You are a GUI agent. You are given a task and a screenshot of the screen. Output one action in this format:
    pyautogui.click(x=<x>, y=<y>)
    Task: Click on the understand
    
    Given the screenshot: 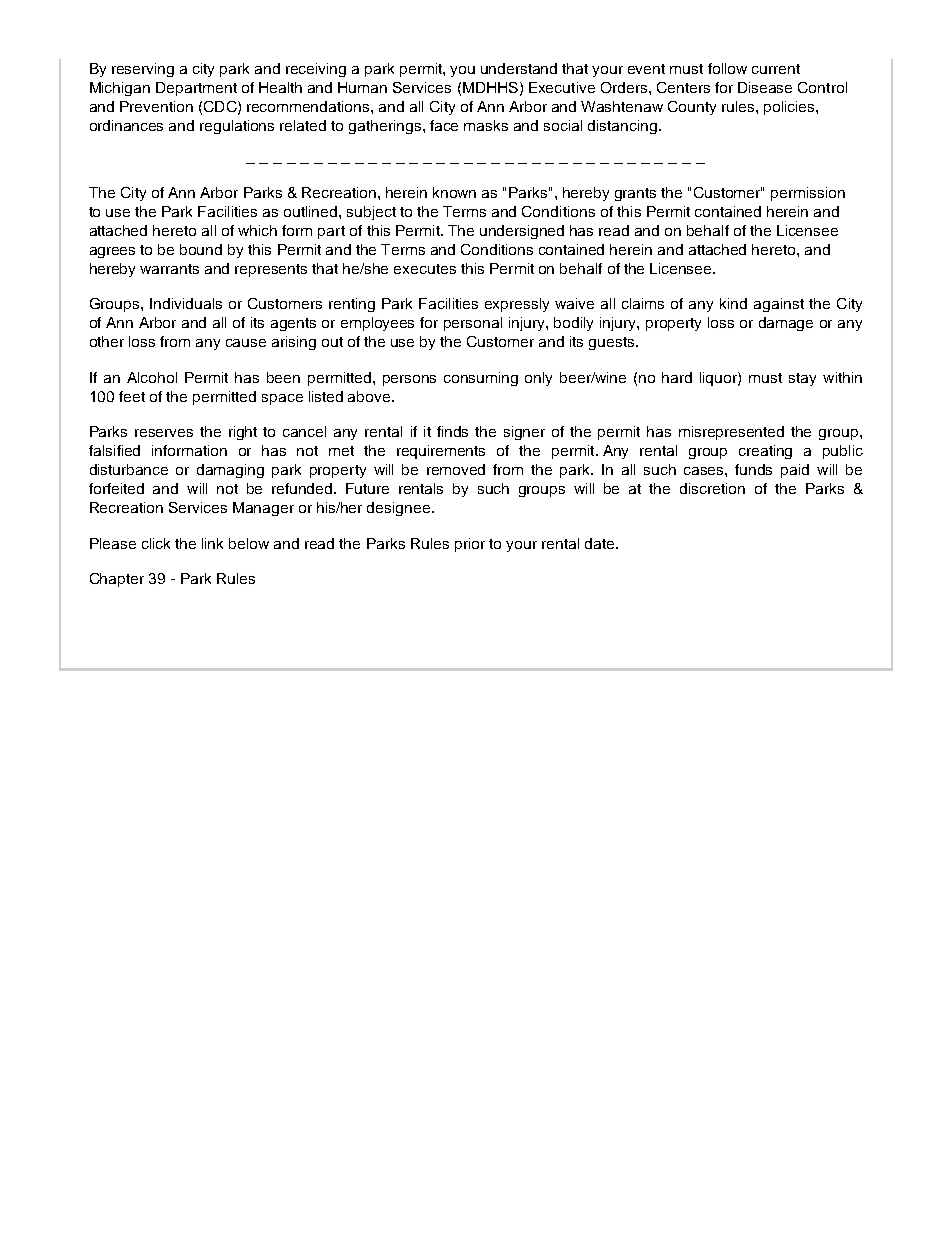 What is the action you would take?
    pyautogui.click(x=519, y=68)
